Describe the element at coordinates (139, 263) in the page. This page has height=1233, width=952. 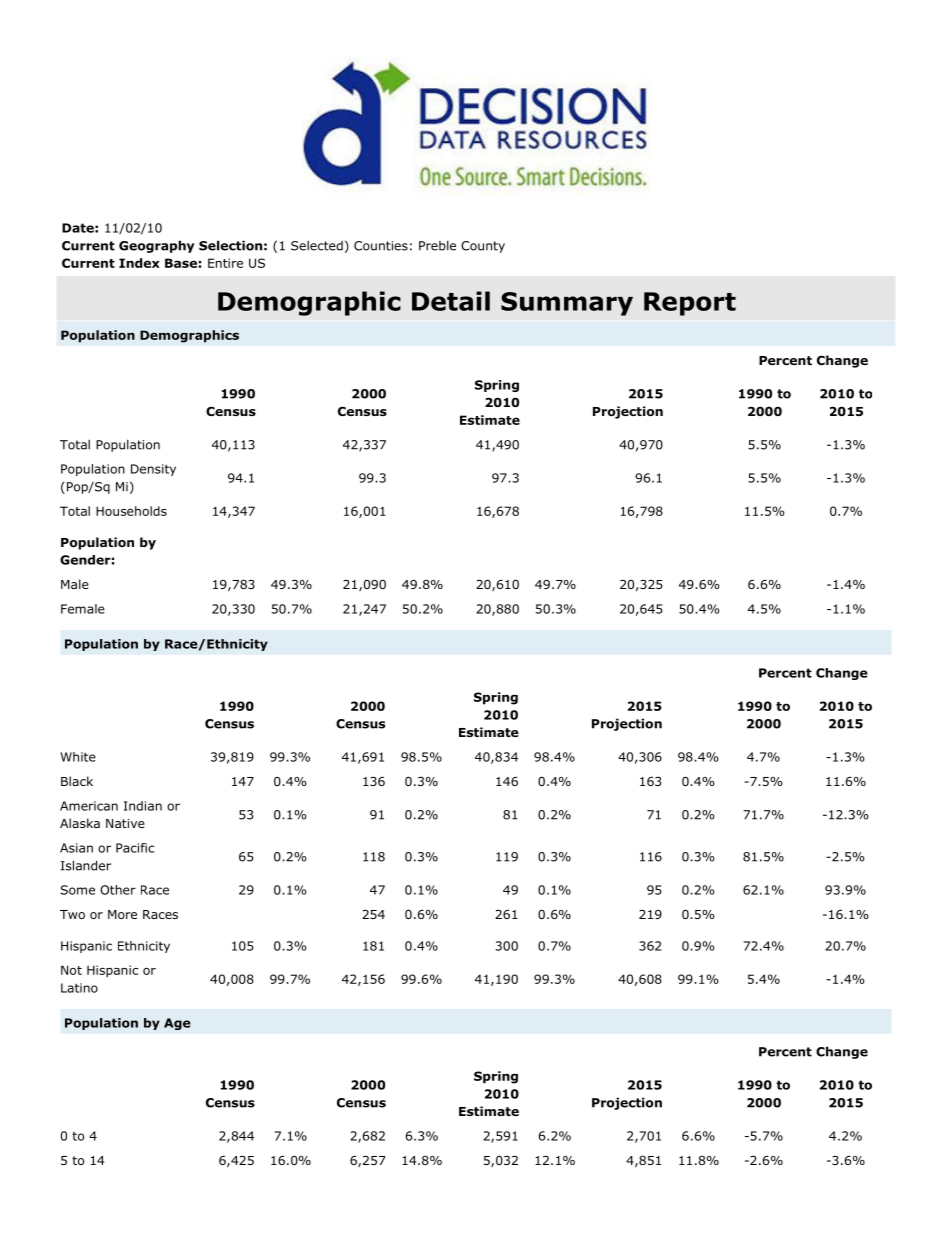
I see `Index` at that location.
